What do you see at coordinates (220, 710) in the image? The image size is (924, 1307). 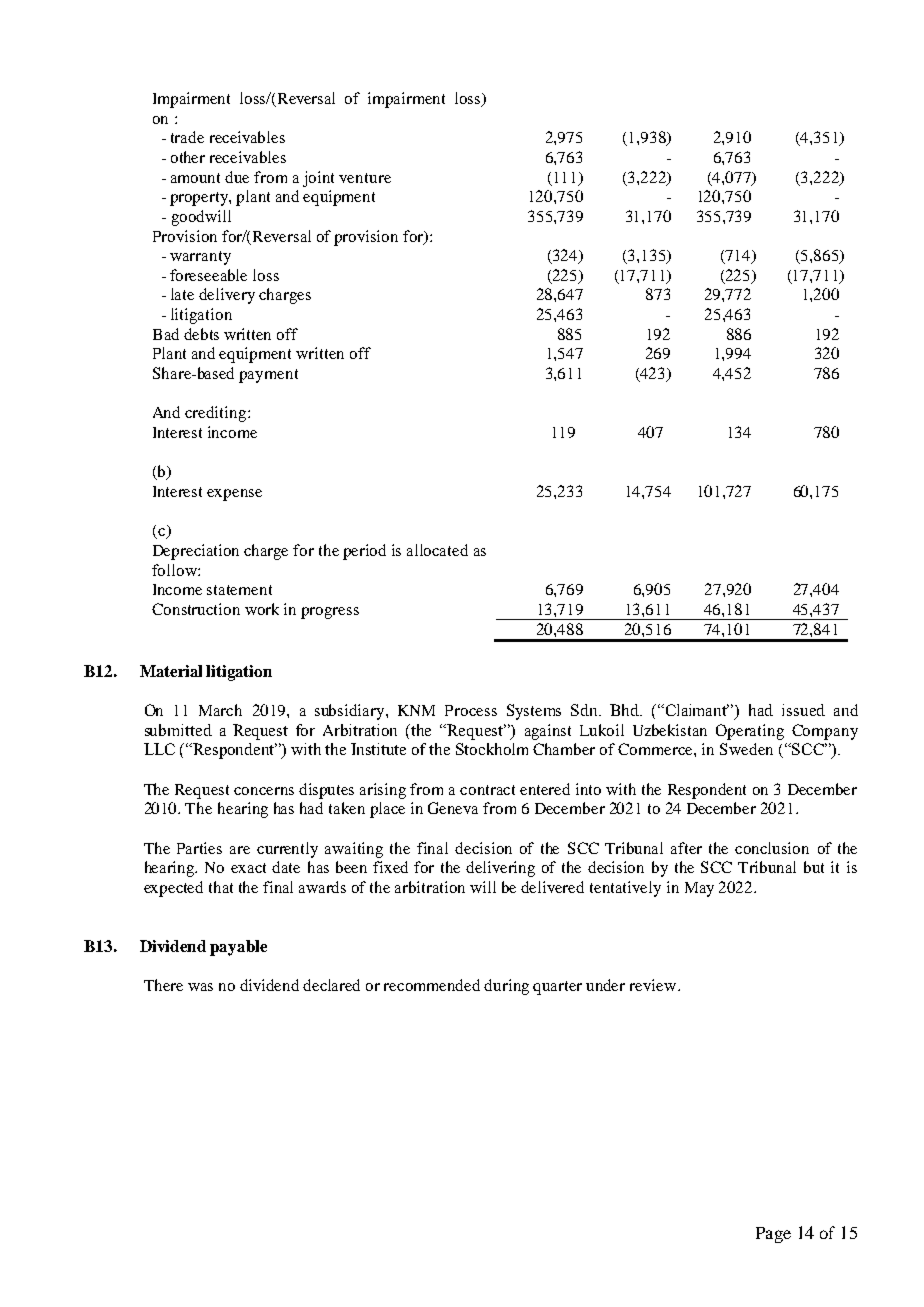 I see `March` at bounding box center [220, 710].
